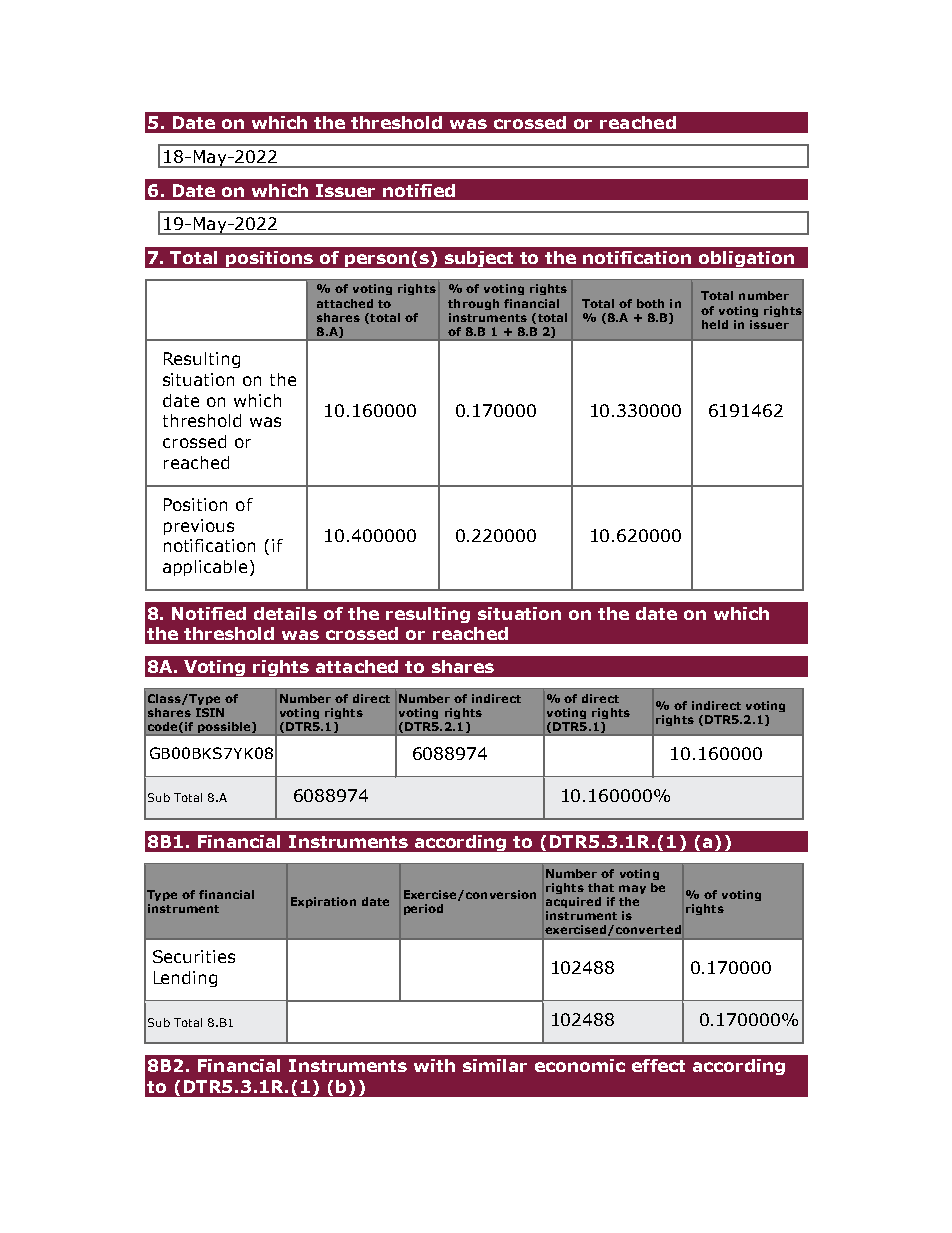 The height and width of the screenshot is (1233, 952). What do you see at coordinates (205, 568) in the screenshot?
I see `applicable` at bounding box center [205, 568].
